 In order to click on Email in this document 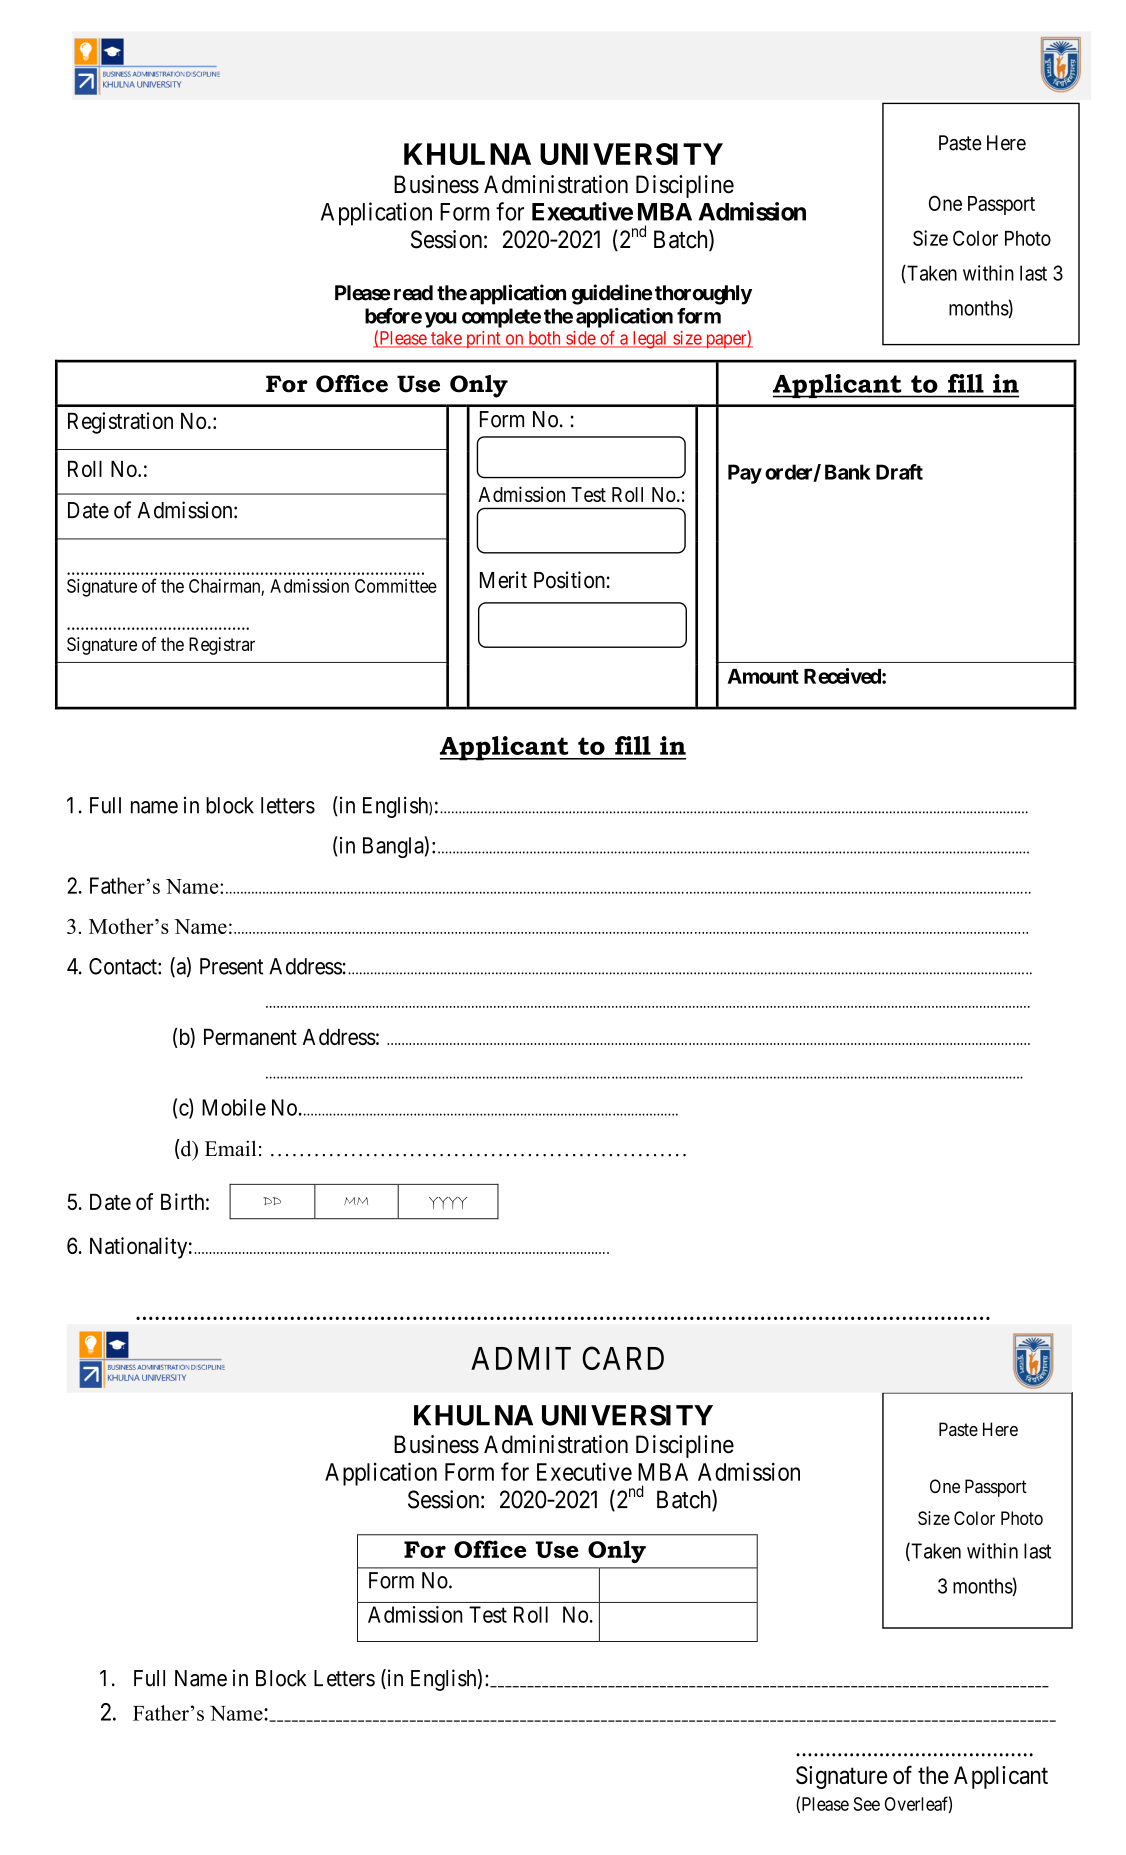, I will do `click(230, 1148)`.
